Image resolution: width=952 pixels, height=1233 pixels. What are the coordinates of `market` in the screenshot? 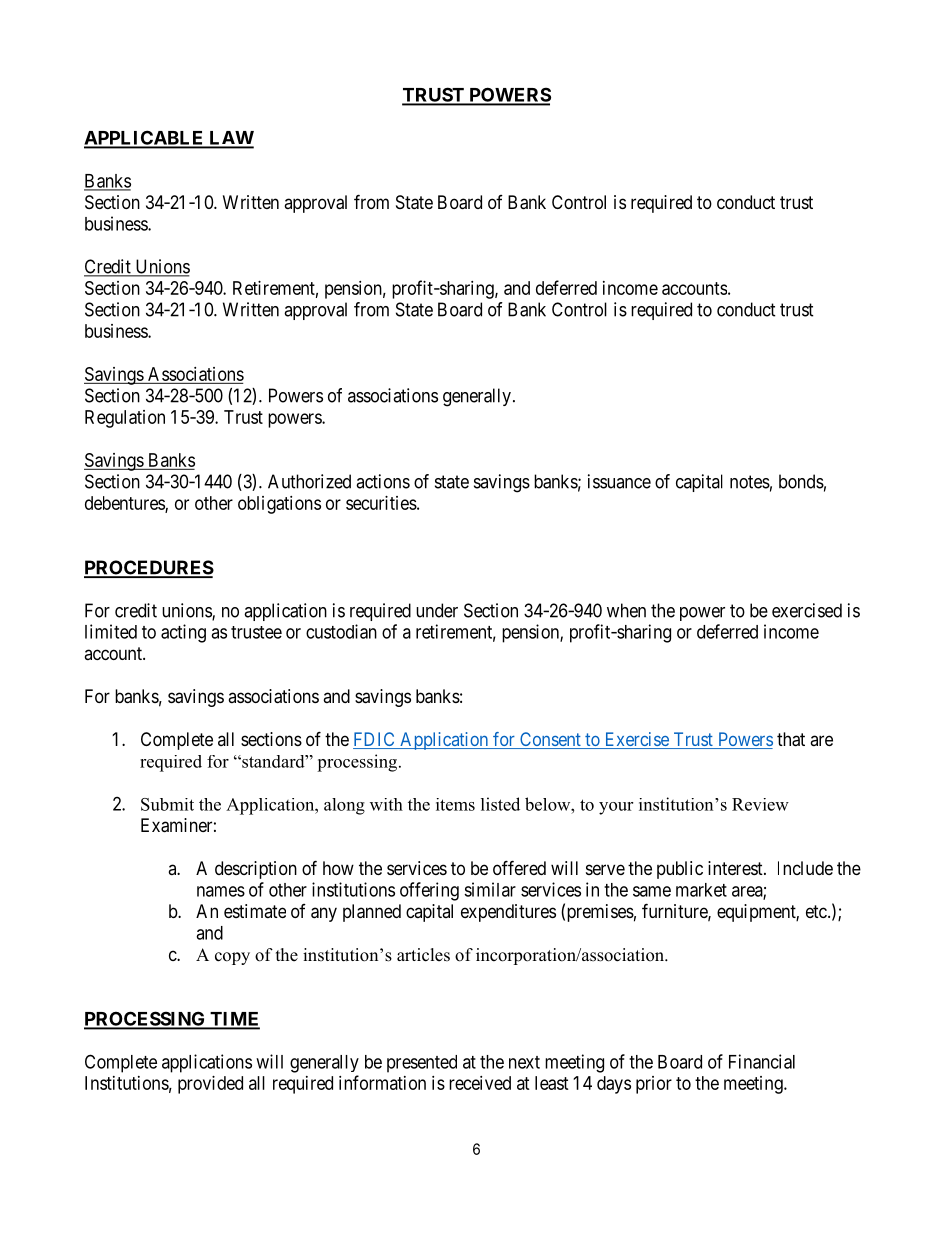 It's located at (701, 890).
